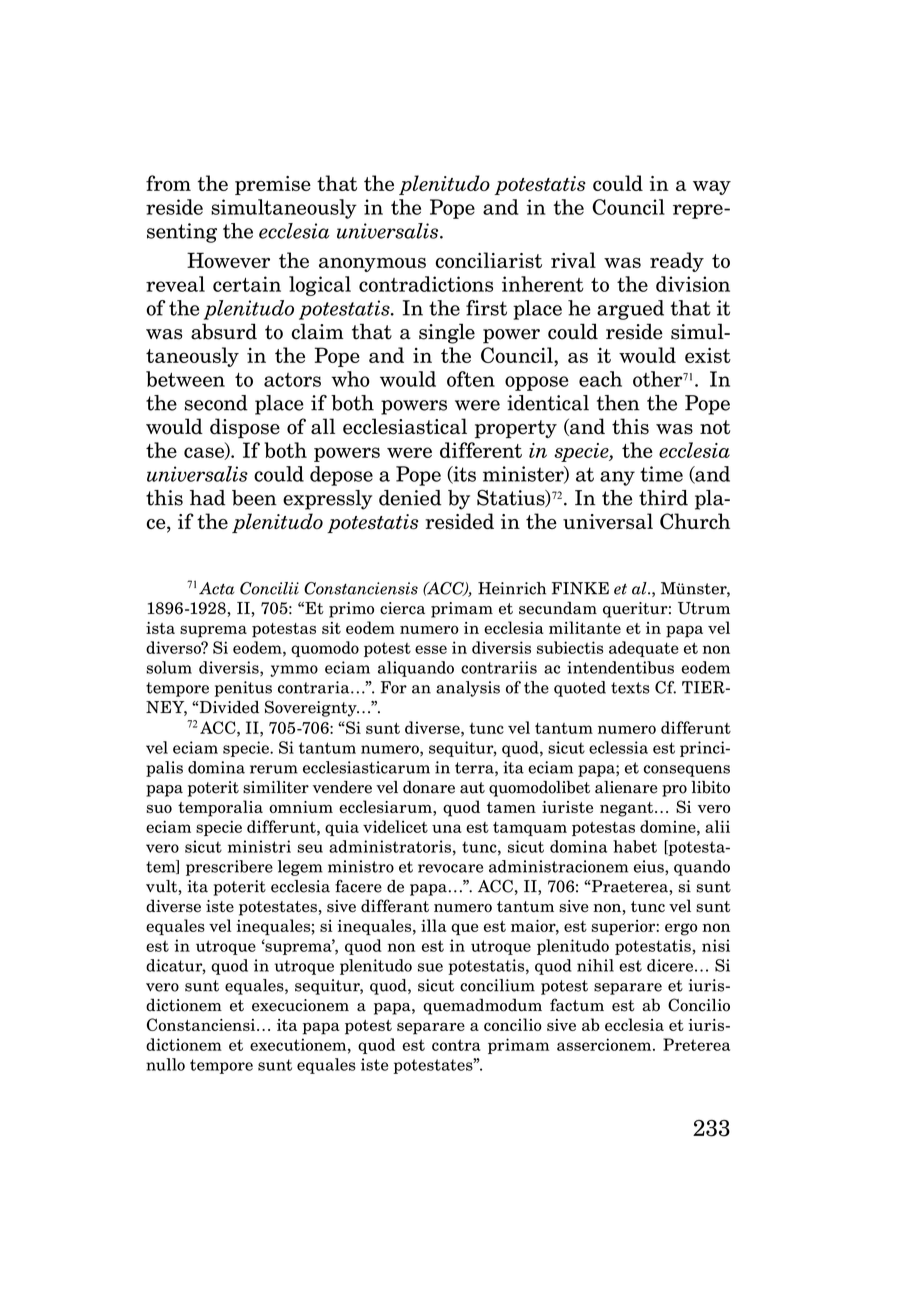 Image resolution: width=906 pixels, height=1316 pixels. Describe the element at coordinates (712, 188) in the screenshot. I see `way` at that location.
